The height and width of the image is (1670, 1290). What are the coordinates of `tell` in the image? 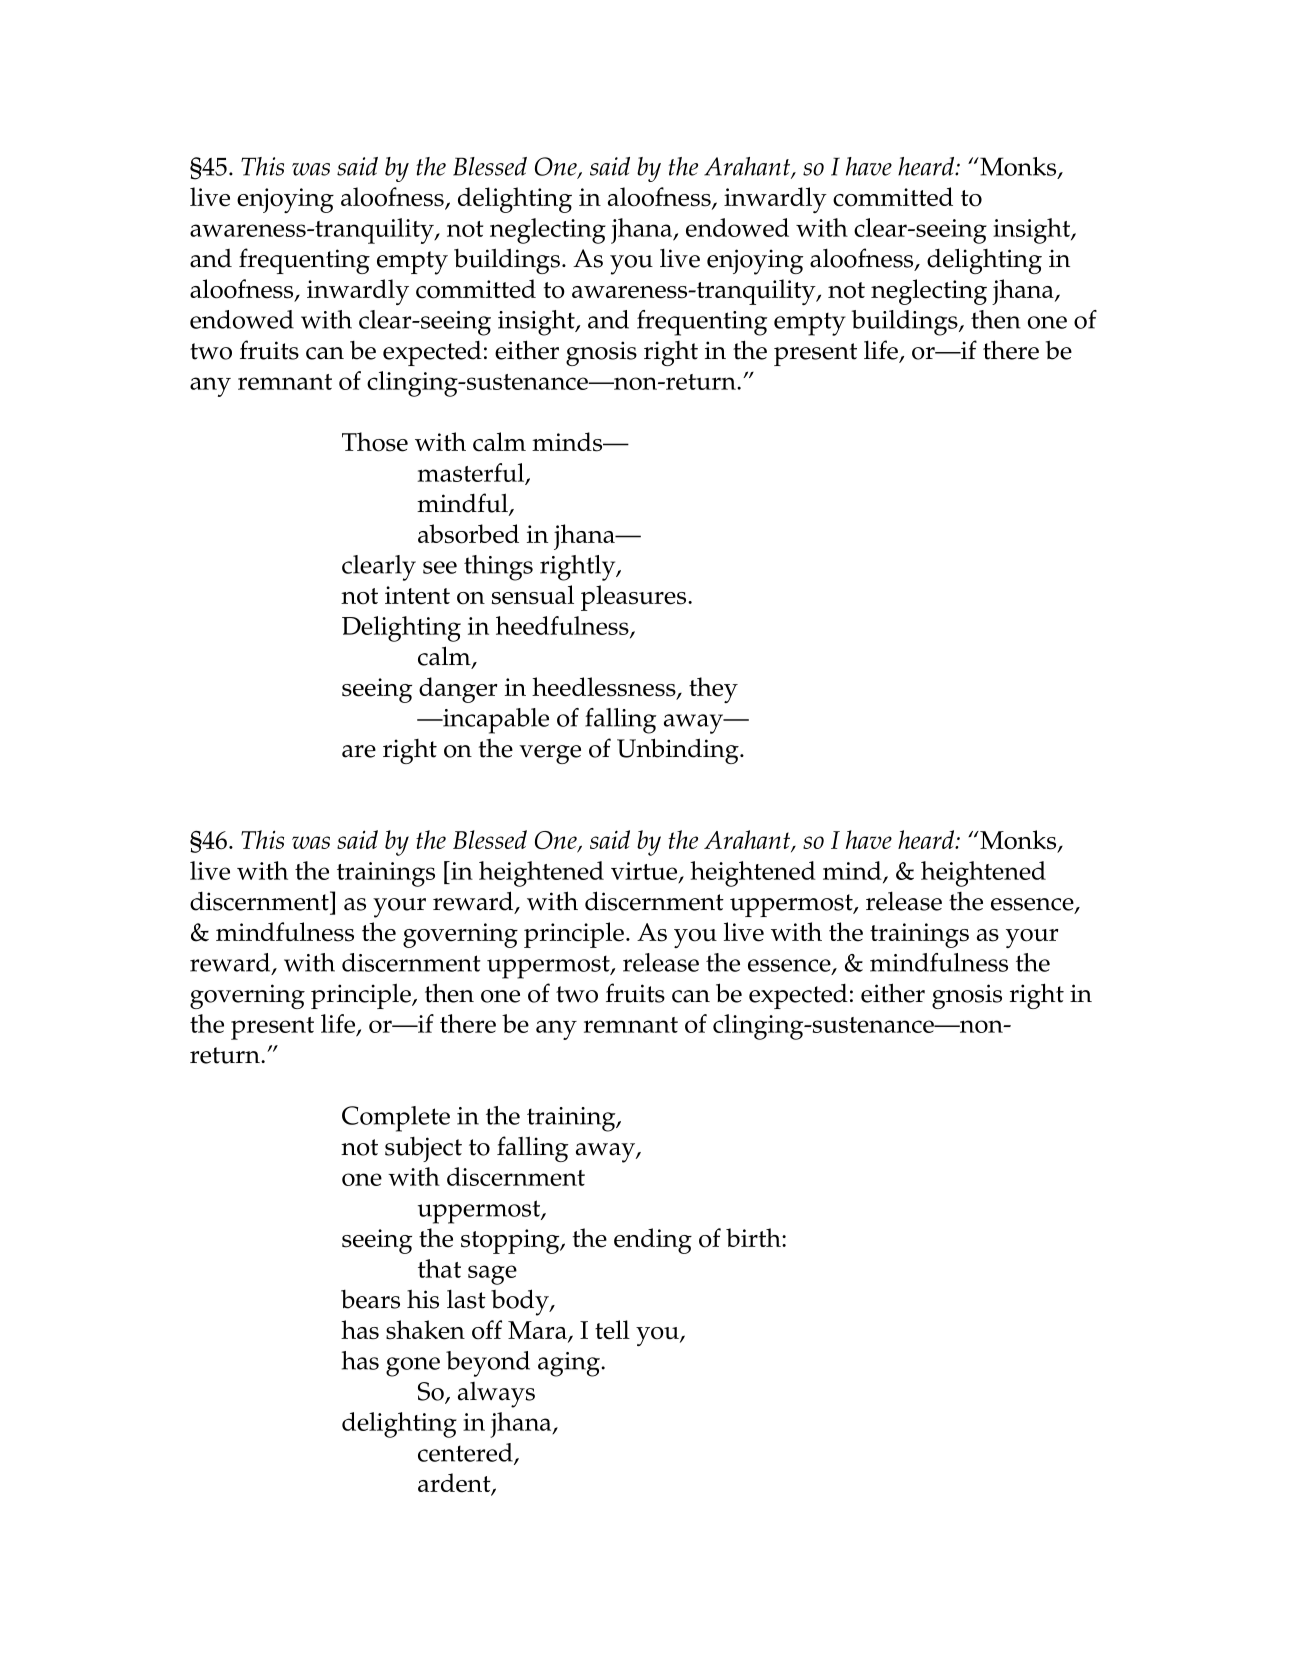 It's located at (612, 1330).
